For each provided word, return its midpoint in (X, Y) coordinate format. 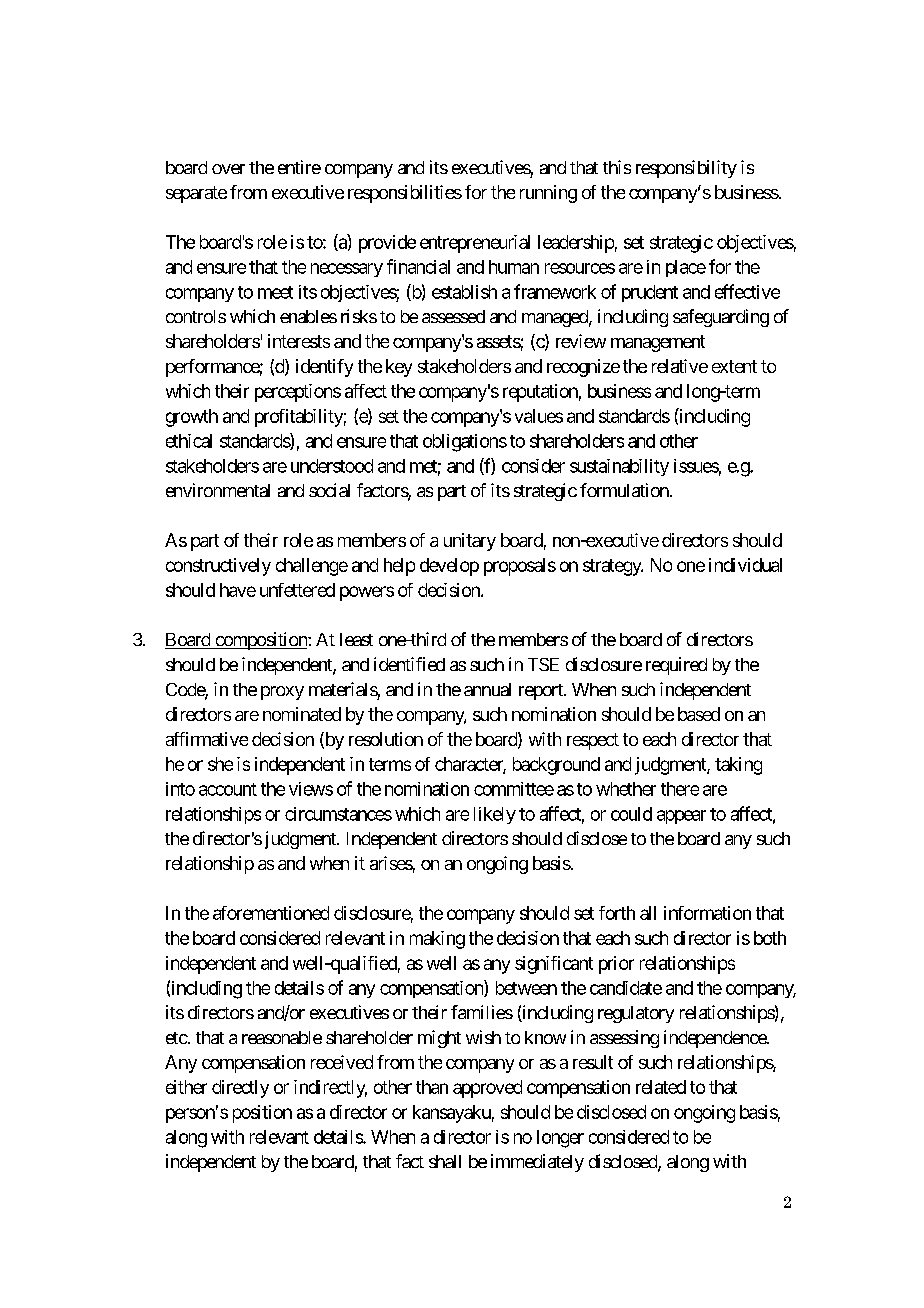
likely (495, 815)
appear (681, 817)
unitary (470, 542)
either (186, 1087)
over (228, 169)
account (228, 789)
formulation (624, 490)
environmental (218, 490)
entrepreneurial (475, 244)
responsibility (686, 169)
